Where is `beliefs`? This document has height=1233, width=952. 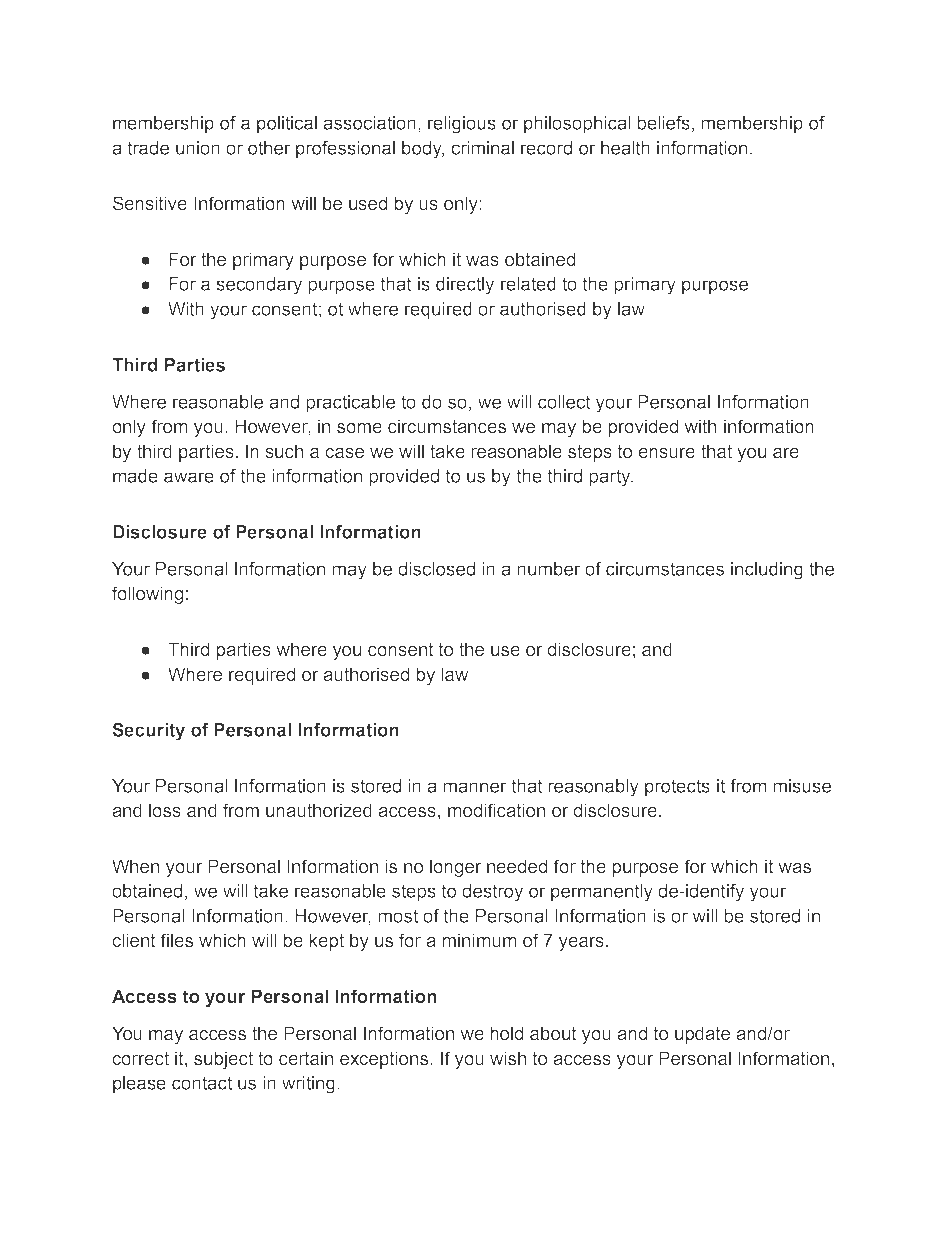 beliefs is located at coordinates (663, 123).
